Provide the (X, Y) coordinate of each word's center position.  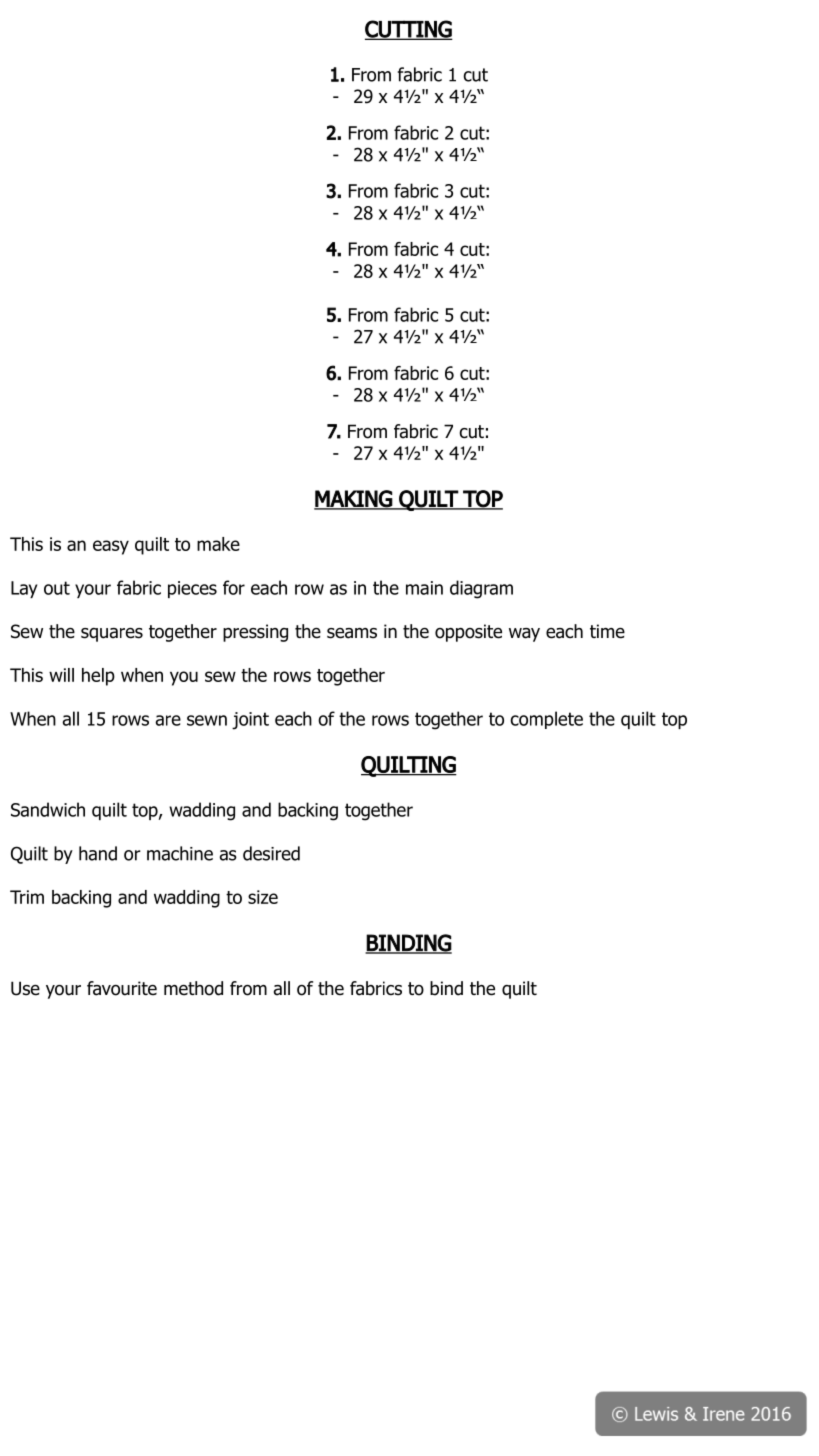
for (234, 587)
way (524, 635)
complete (546, 720)
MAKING (354, 499)
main (424, 588)
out (57, 588)
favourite (122, 988)
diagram (481, 589)
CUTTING (409, 30)
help (98, 677)
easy (111, 547)
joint (250, 721)
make (218, 544)
